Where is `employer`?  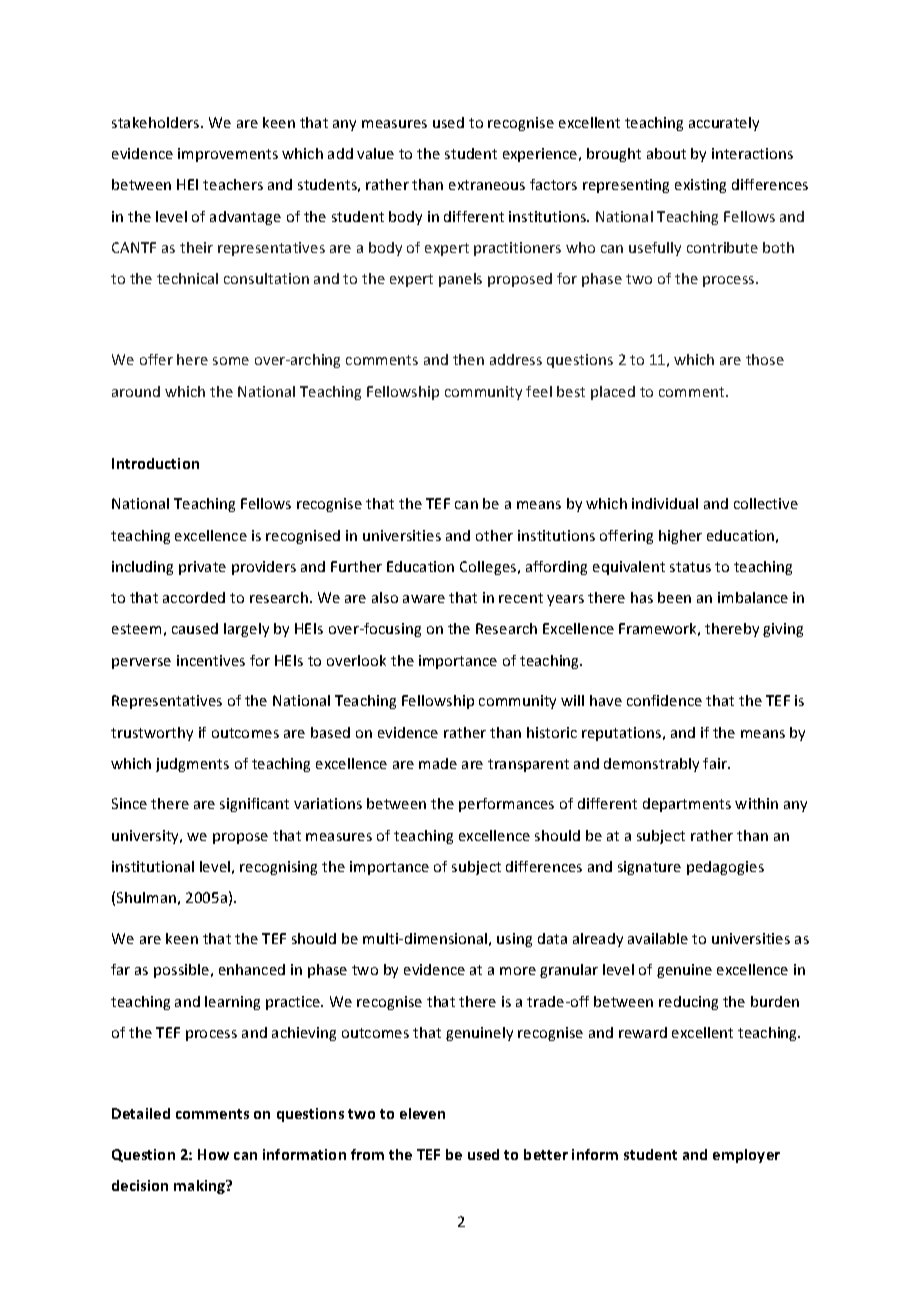 employer is located at coordinates (746, 1156).
